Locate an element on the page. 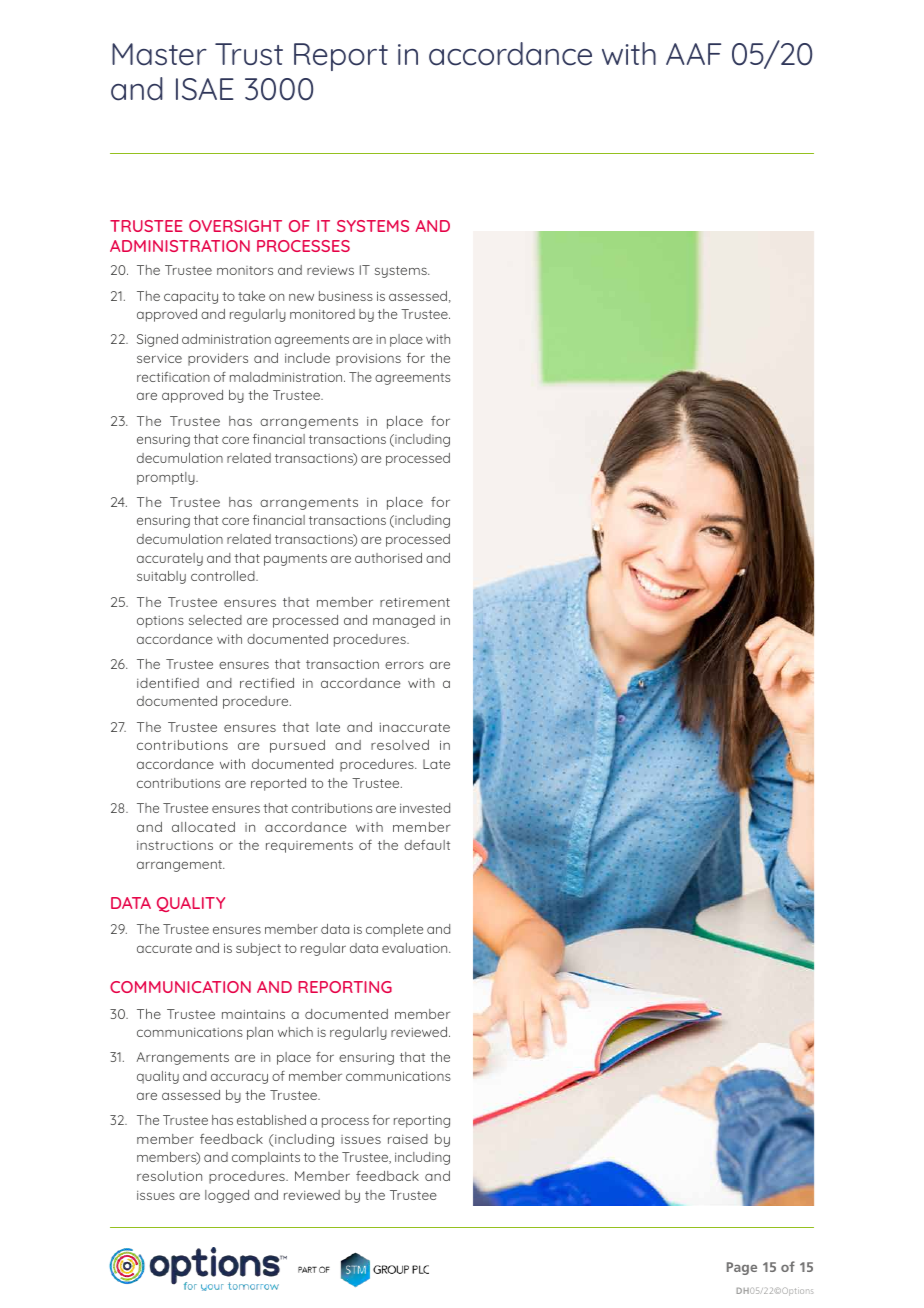 The image size is (924, 1308). Page is located at coordinates (742, 1268).
